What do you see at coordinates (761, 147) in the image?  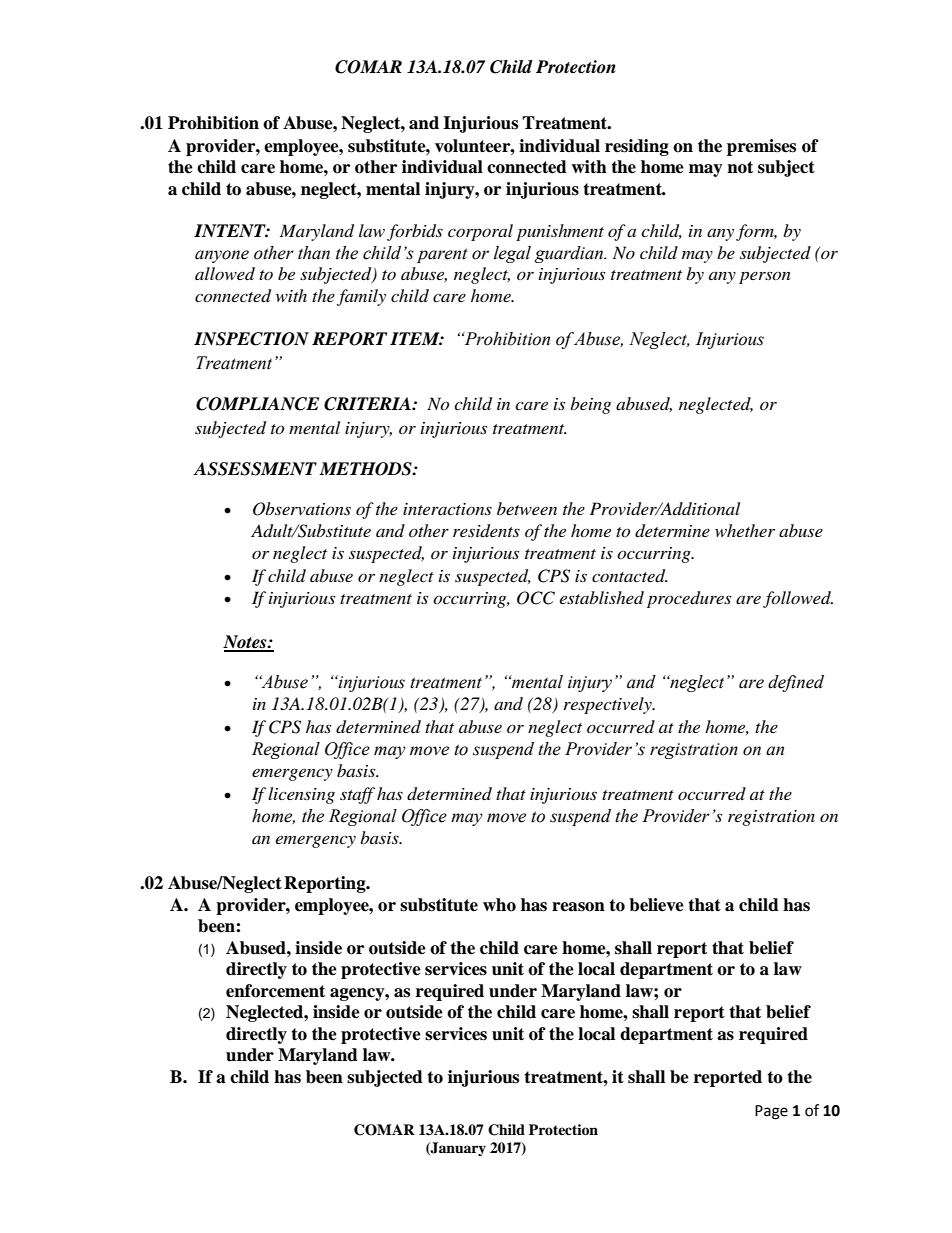 I see `premises` at bounding box center [761, 147].
